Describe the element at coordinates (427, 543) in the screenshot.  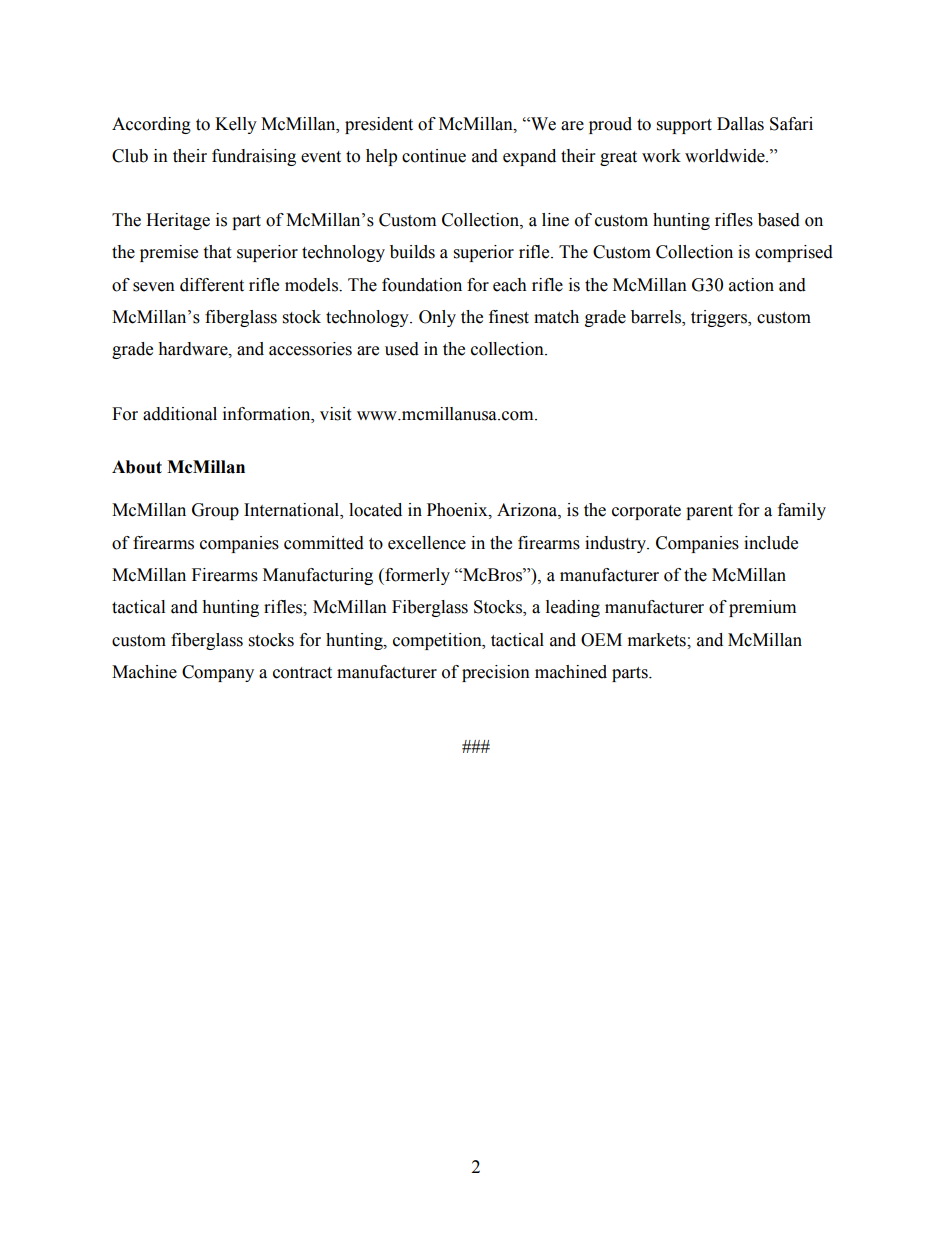
I see `excellence` at that location.
